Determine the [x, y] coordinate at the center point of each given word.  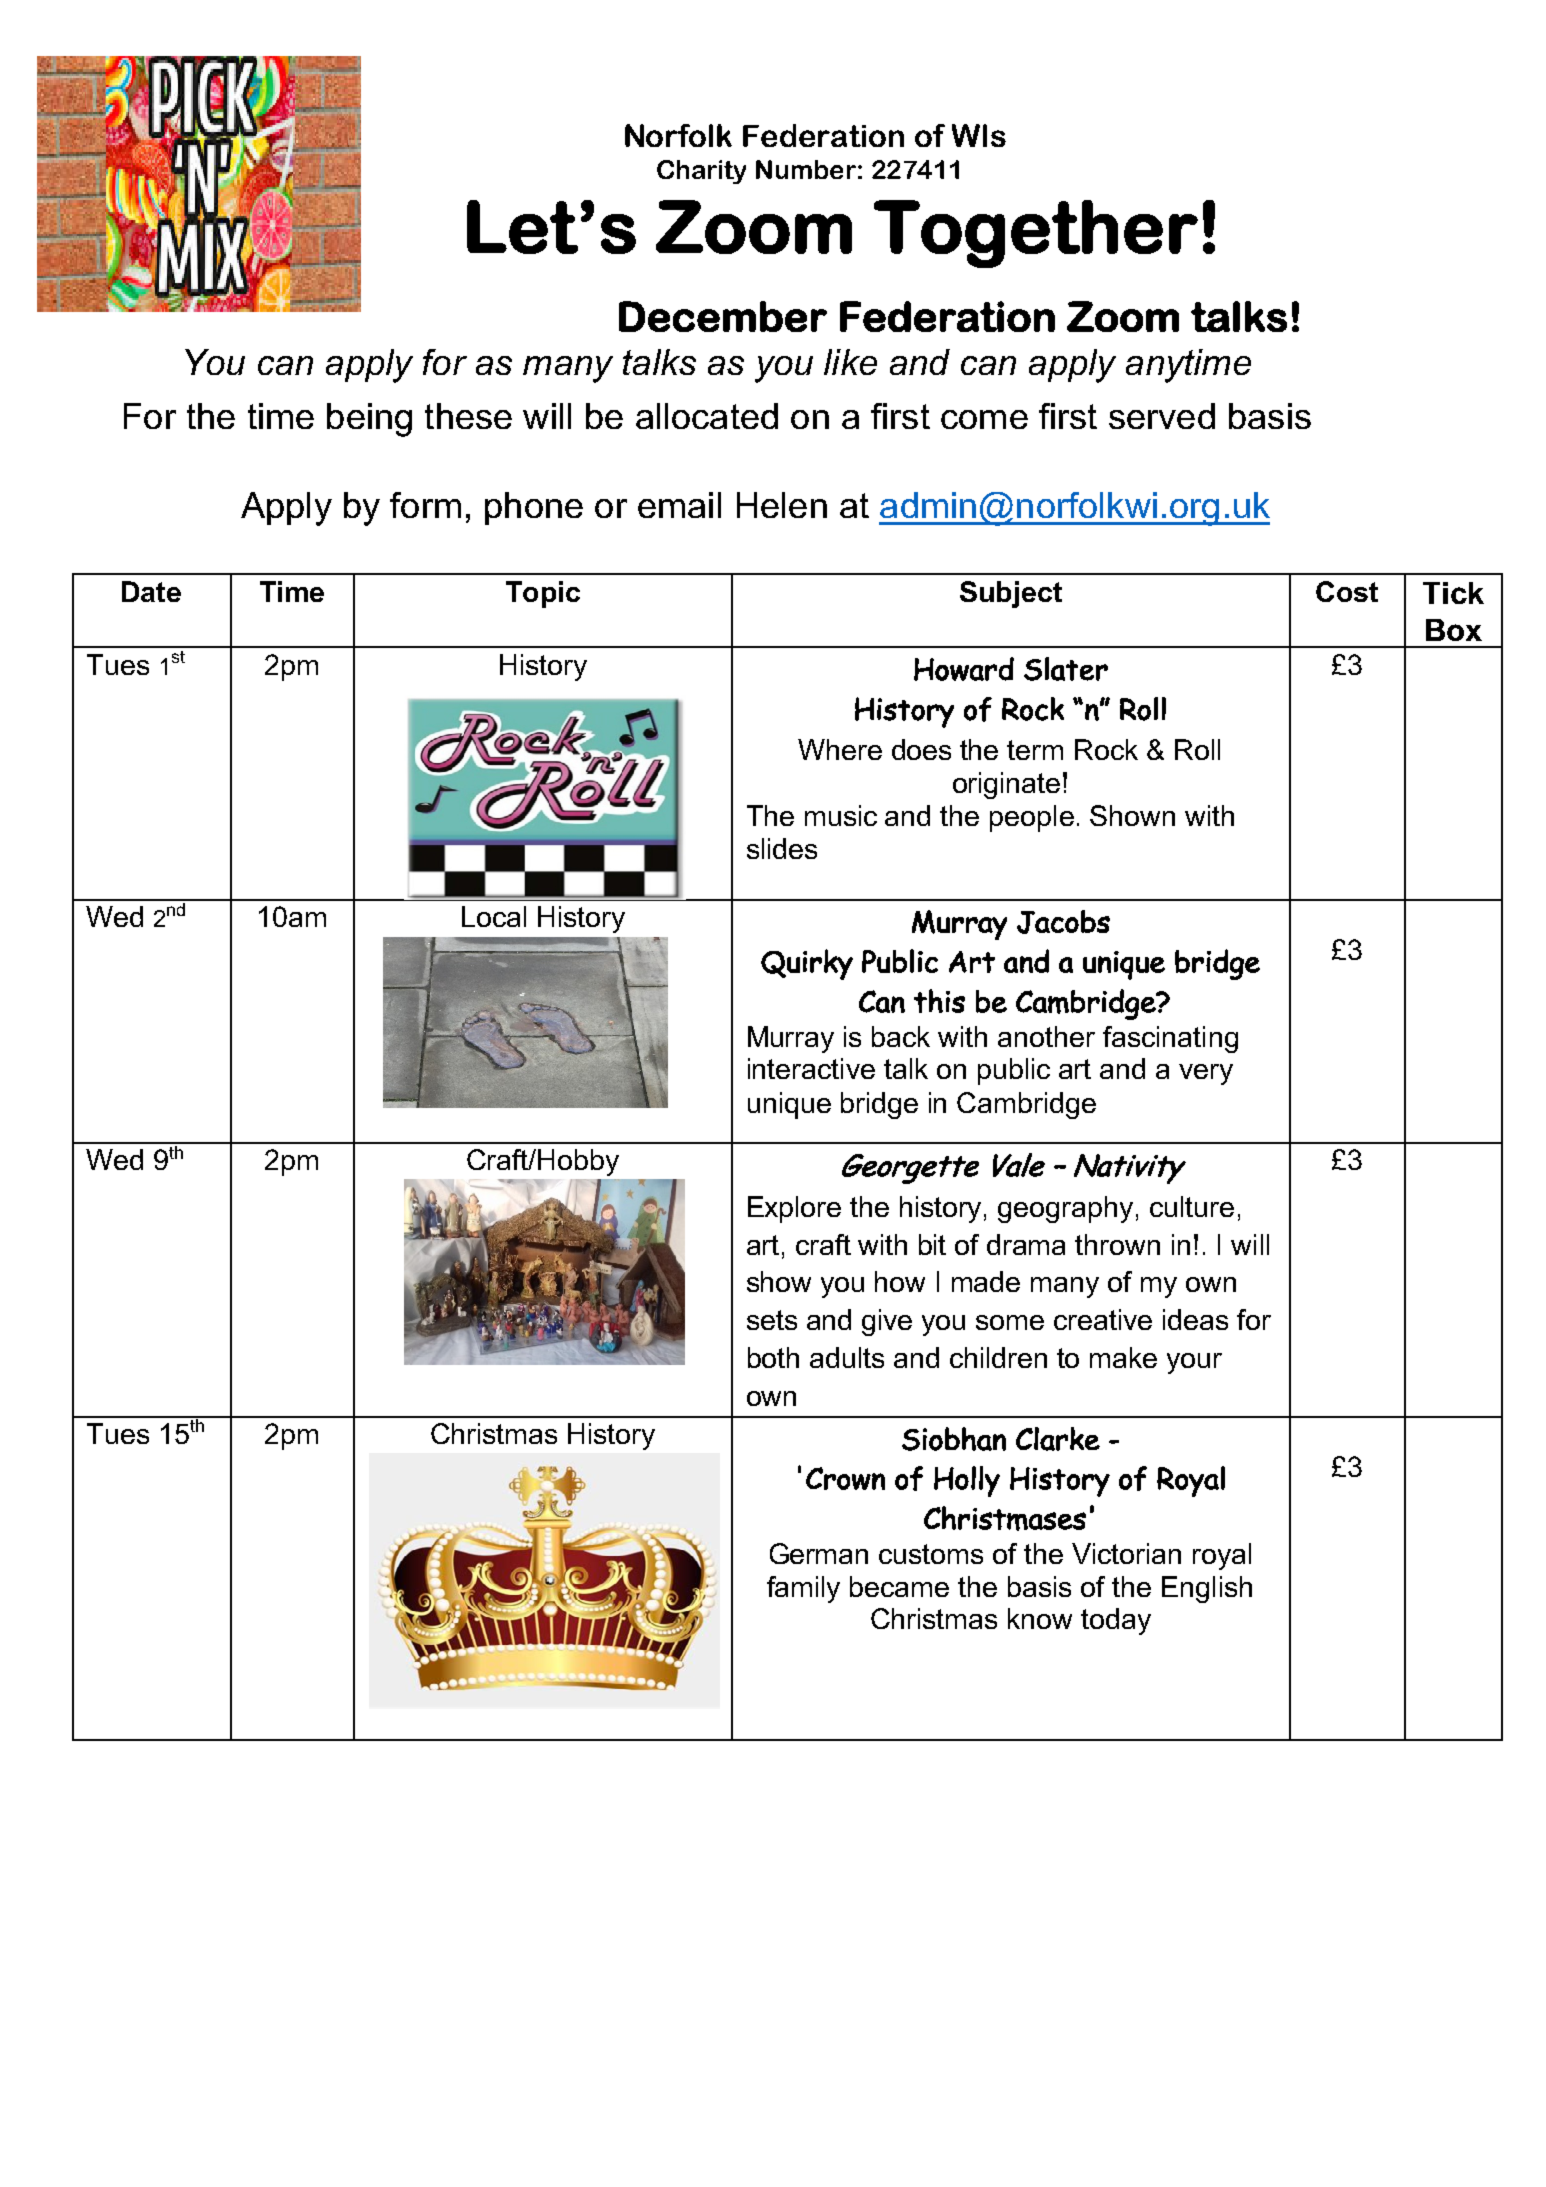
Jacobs [1063, 922]
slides [782, 848]
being [369, 420]
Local [494, 916]
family [803, 1589]
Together [1036, 234]
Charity [701, 172]
